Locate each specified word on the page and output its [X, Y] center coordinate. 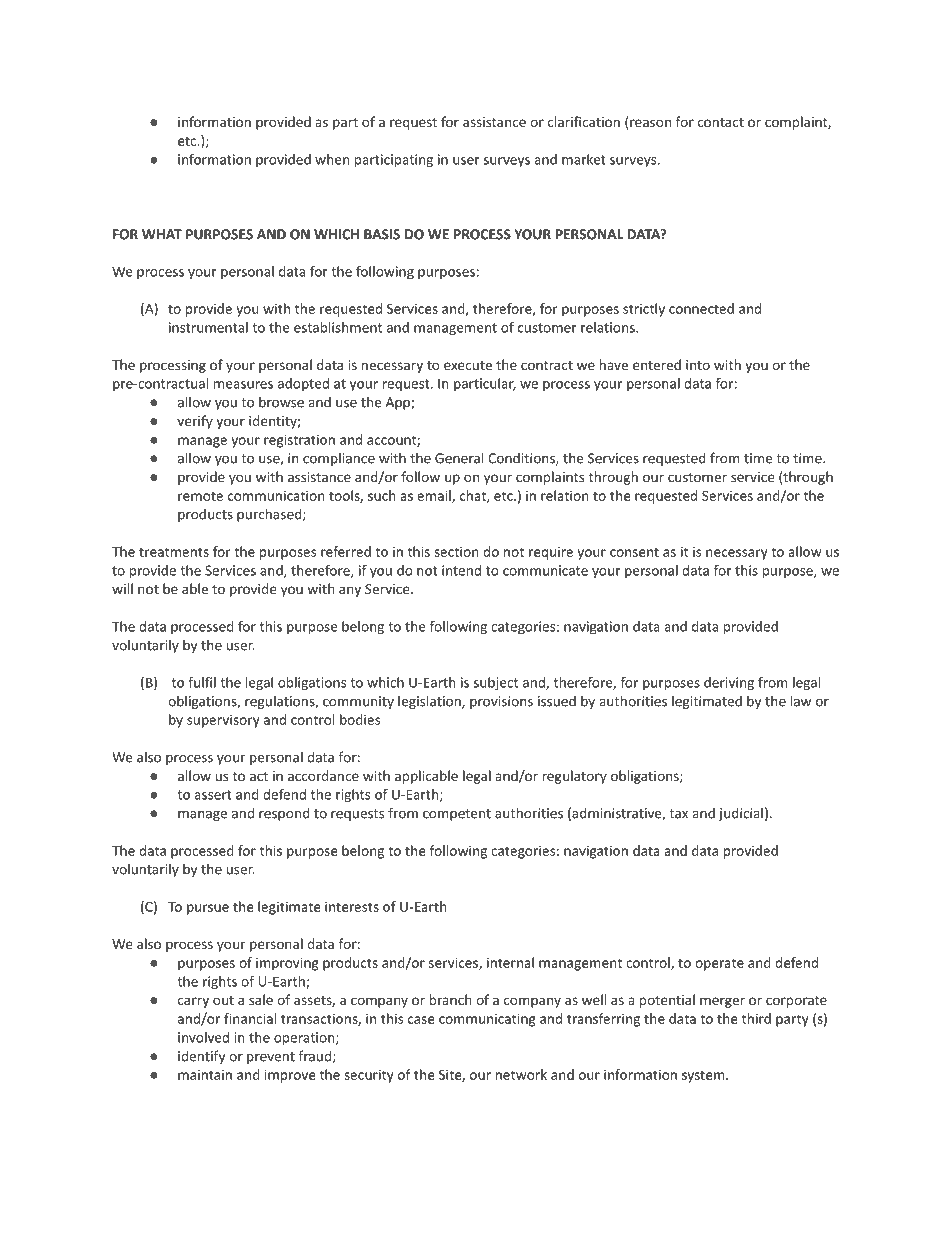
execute [468, 365]
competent [457, 815]
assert [213, 795]
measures [243, 385]
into [698, 365]
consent [634, 552]
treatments [174, 552]
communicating [487, 1020]
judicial [741, 814]
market [584, 159]
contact [721, 122]
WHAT [162, 234]
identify [201, 1057]
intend [461, 570]
